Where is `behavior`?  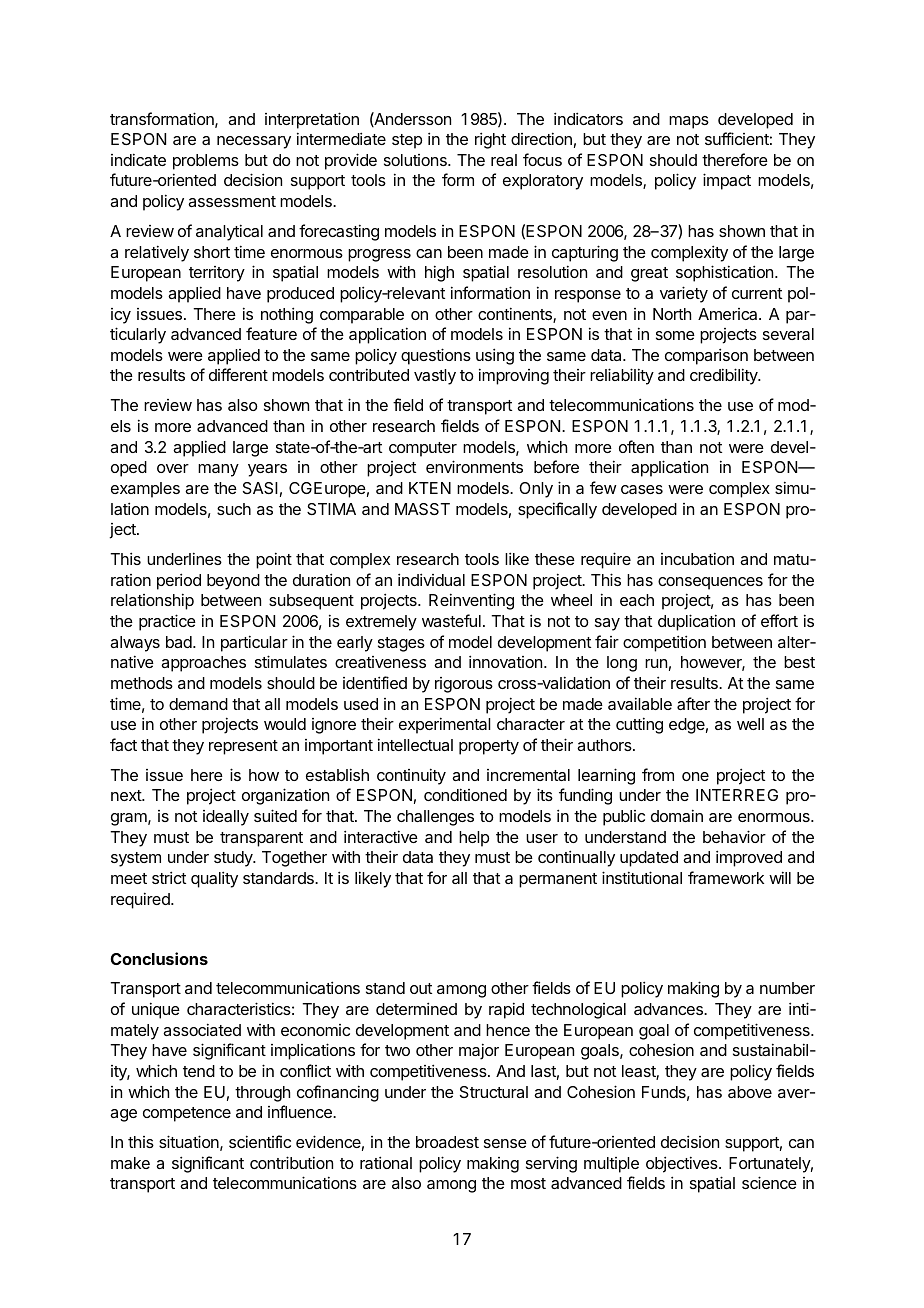
behavior is located at coordinates (734, 836).
